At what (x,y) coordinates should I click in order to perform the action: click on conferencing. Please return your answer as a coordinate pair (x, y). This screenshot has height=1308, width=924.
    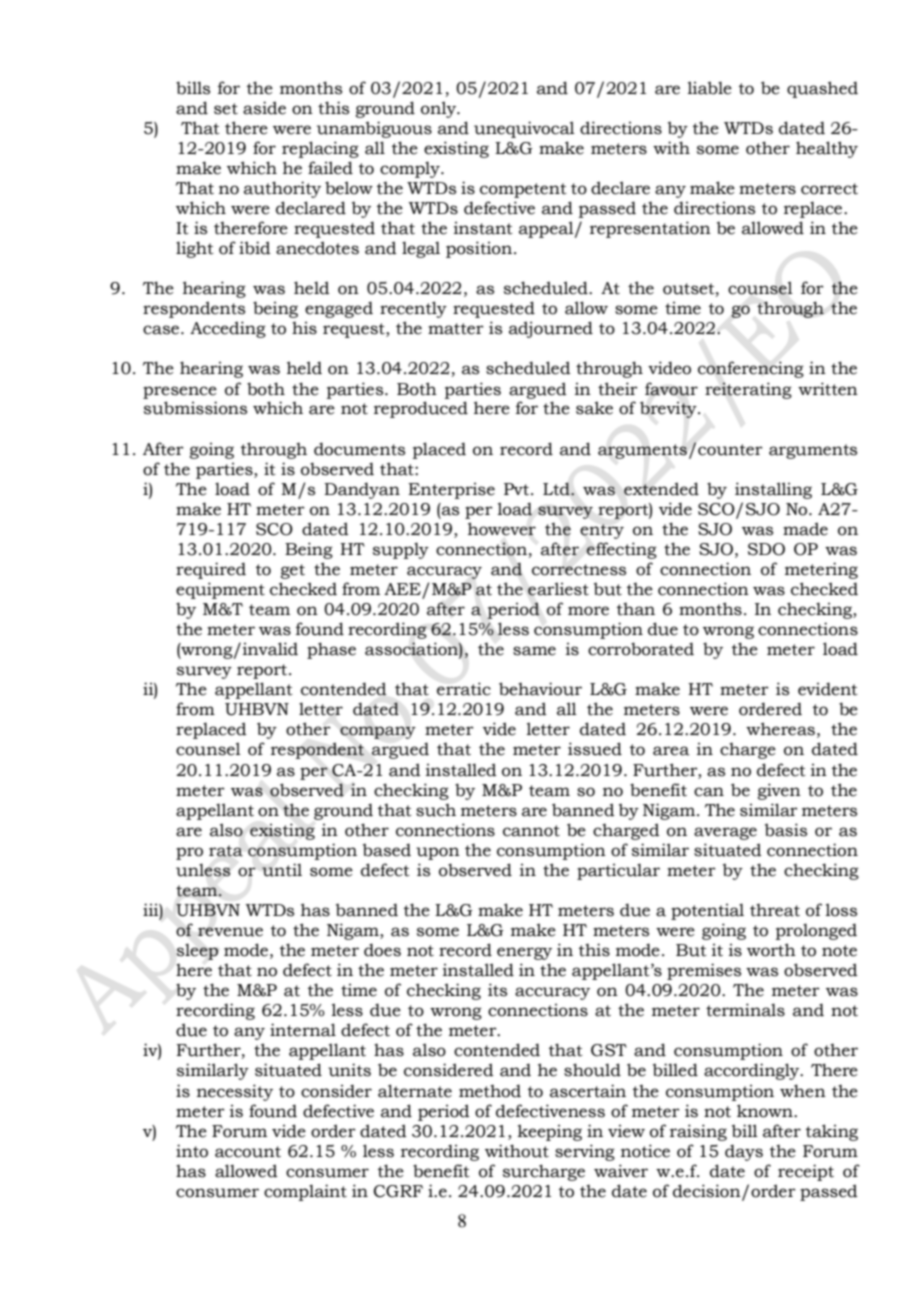
    Looking at the image, I should click on (751, 369).
